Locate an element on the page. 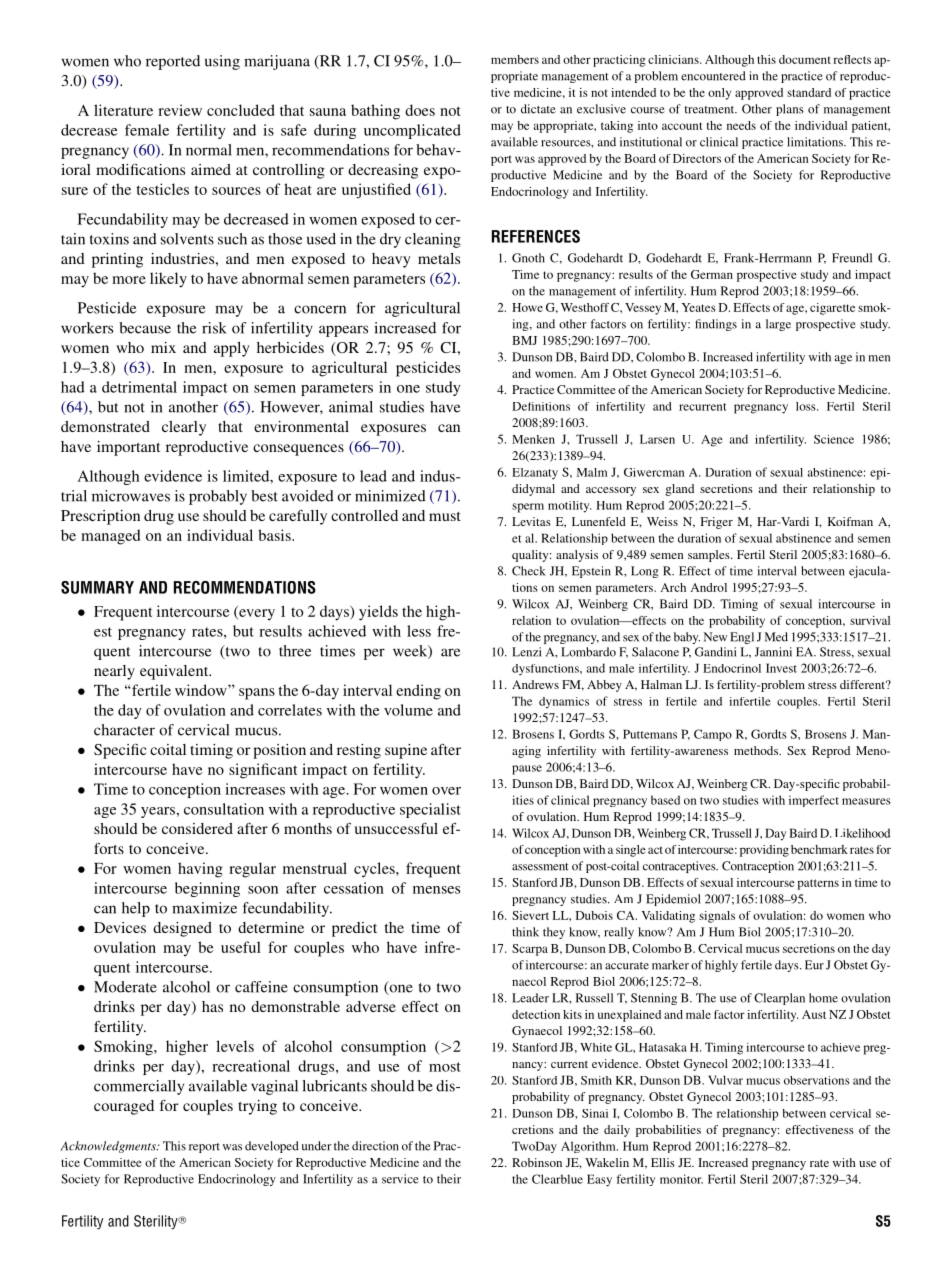  commercially is located at coordinates (139, 1087).
